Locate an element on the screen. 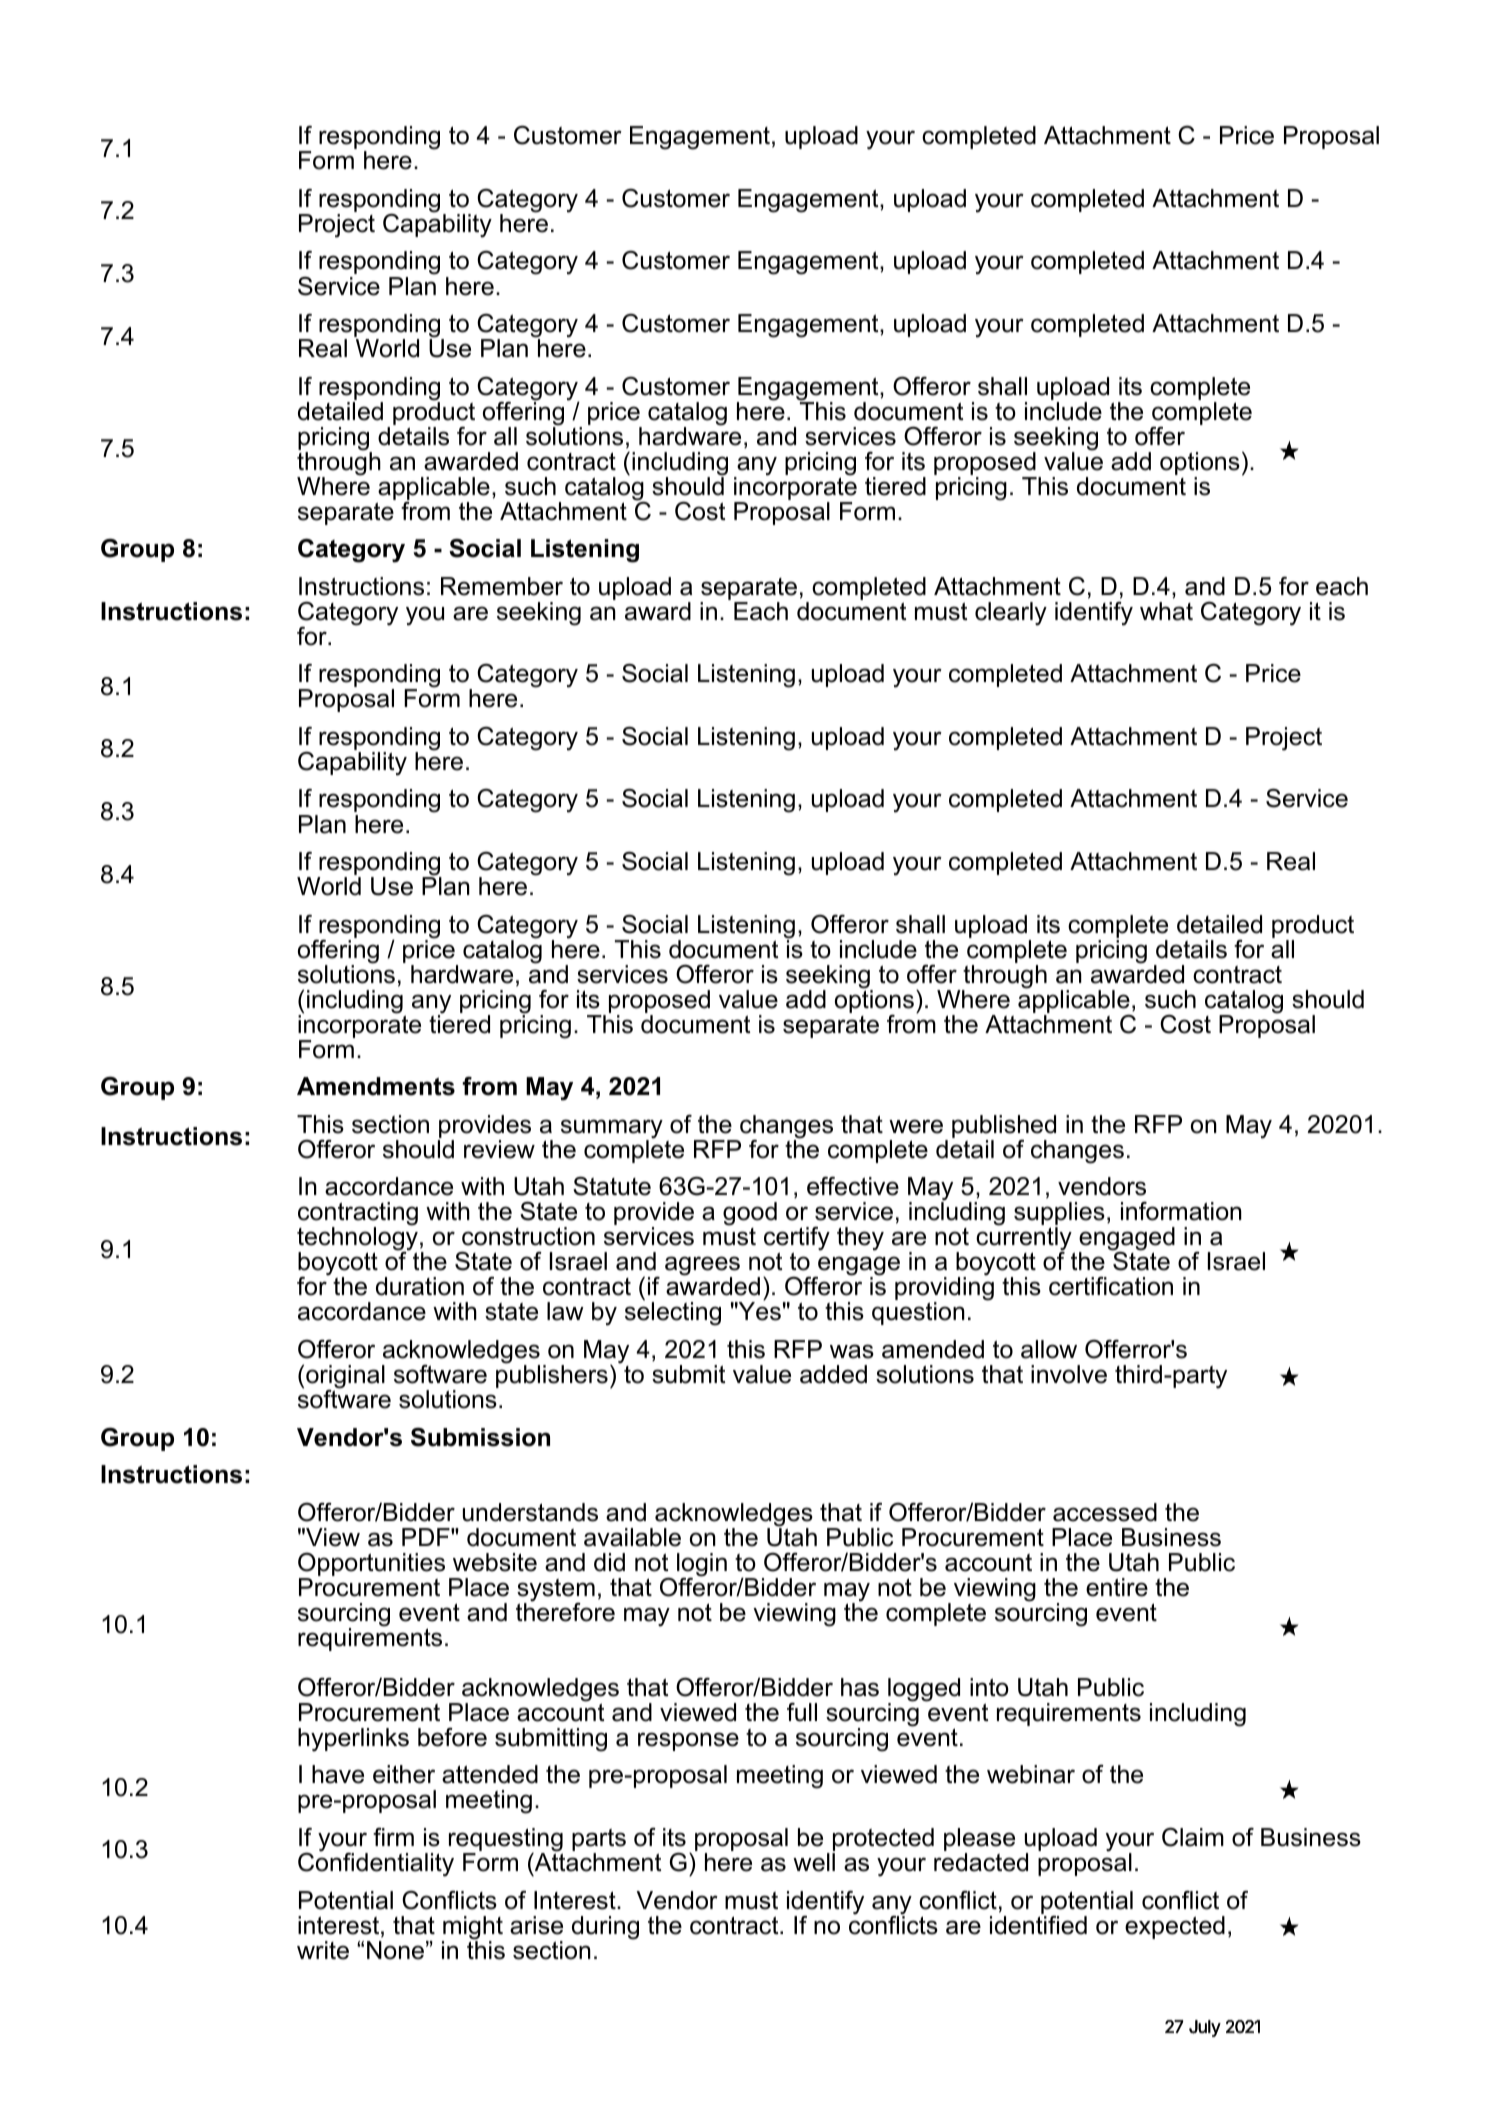 The image size is (1489, 2107). supplies is located at coordinates (1059, 1215).
